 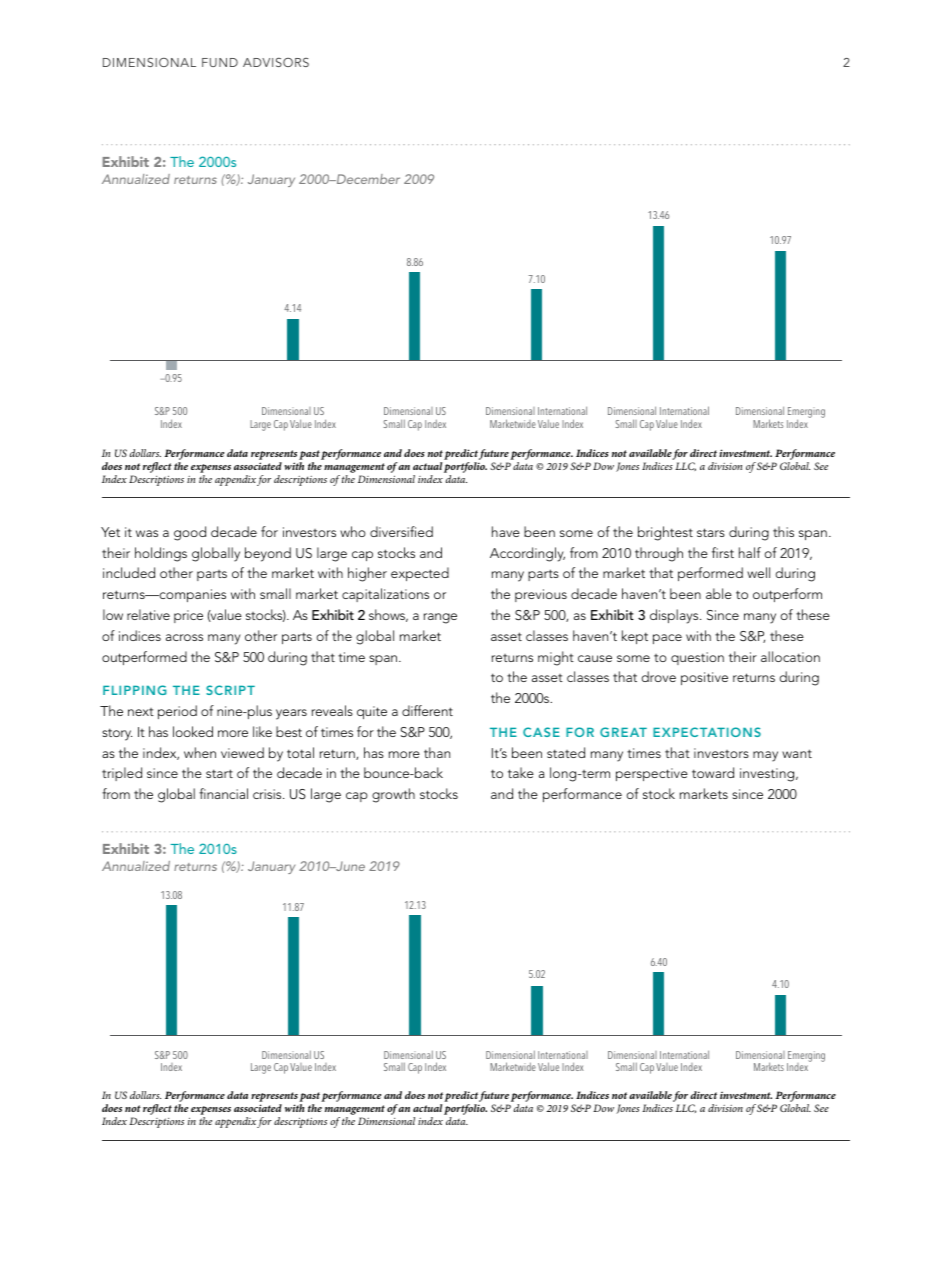 What do you see at coordinates (276, 62) in the screenshot?
I see `ADVISORS` at bounding box center [276, 62].
